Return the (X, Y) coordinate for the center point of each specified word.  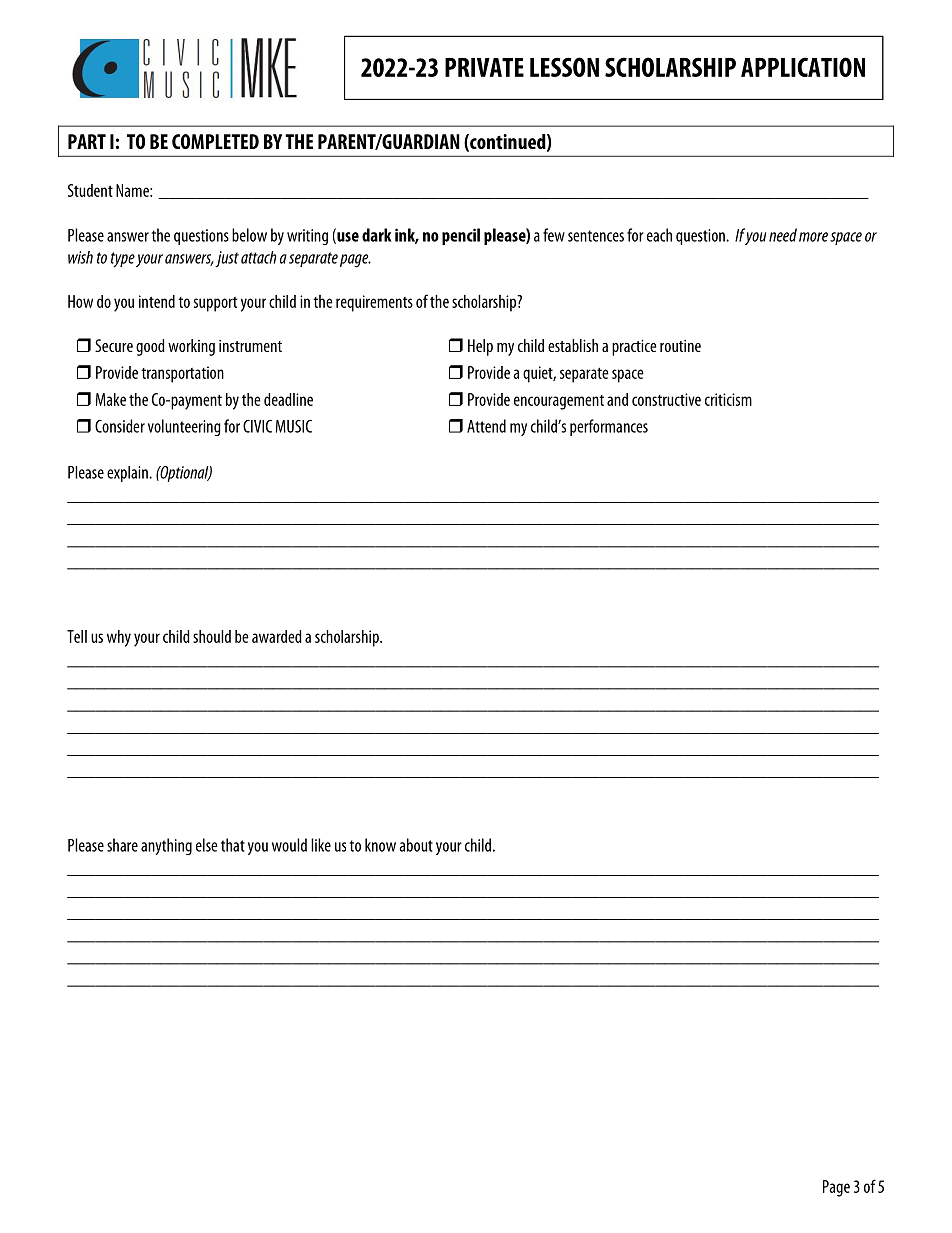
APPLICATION (803, 67)
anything (166, 846)
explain (128, 474)
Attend (486, 426)
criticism (728, 399)
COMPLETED (215, 141)
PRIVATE (484, 67)
